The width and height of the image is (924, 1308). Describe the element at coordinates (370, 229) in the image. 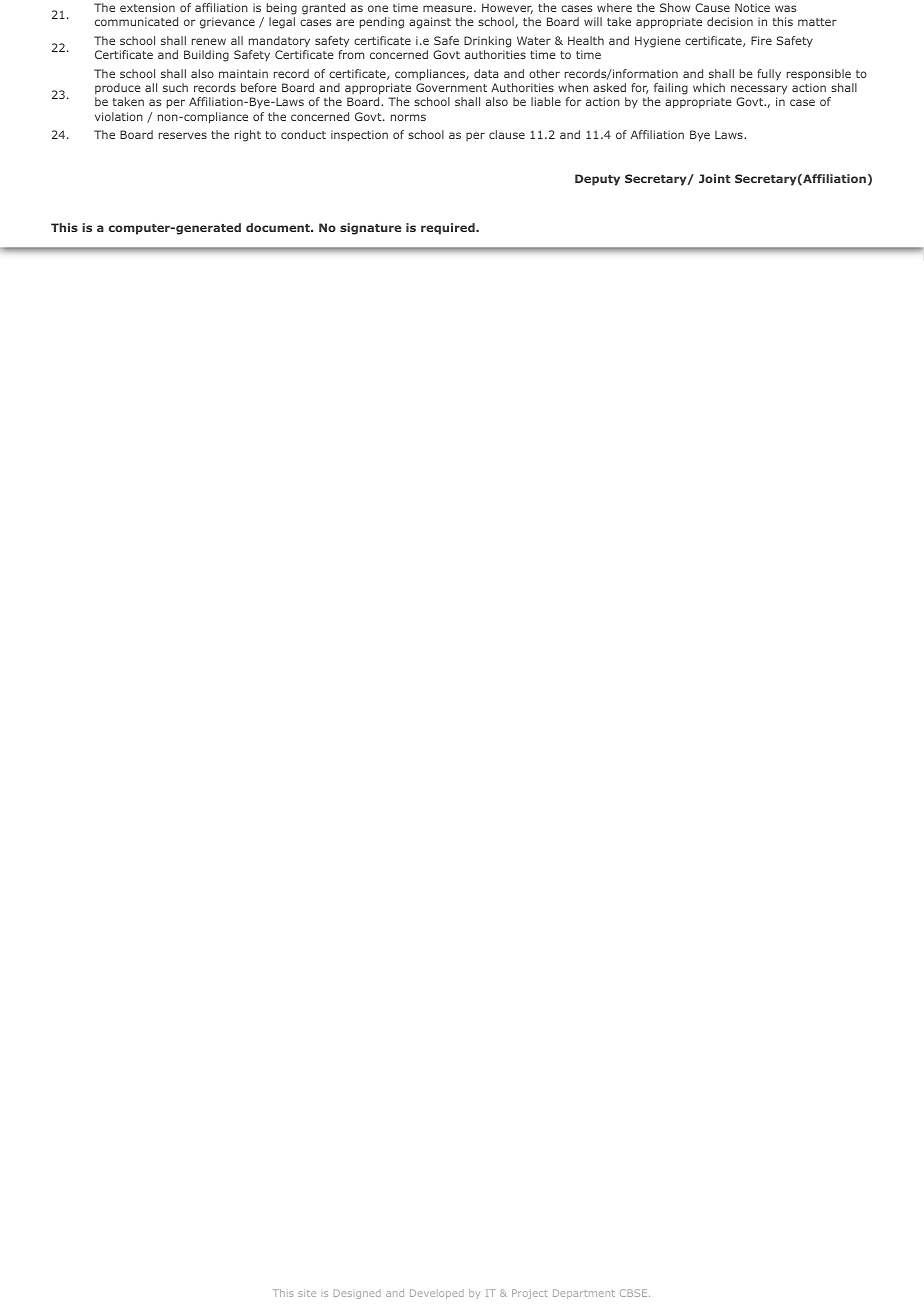

I see `signature` at that location.
